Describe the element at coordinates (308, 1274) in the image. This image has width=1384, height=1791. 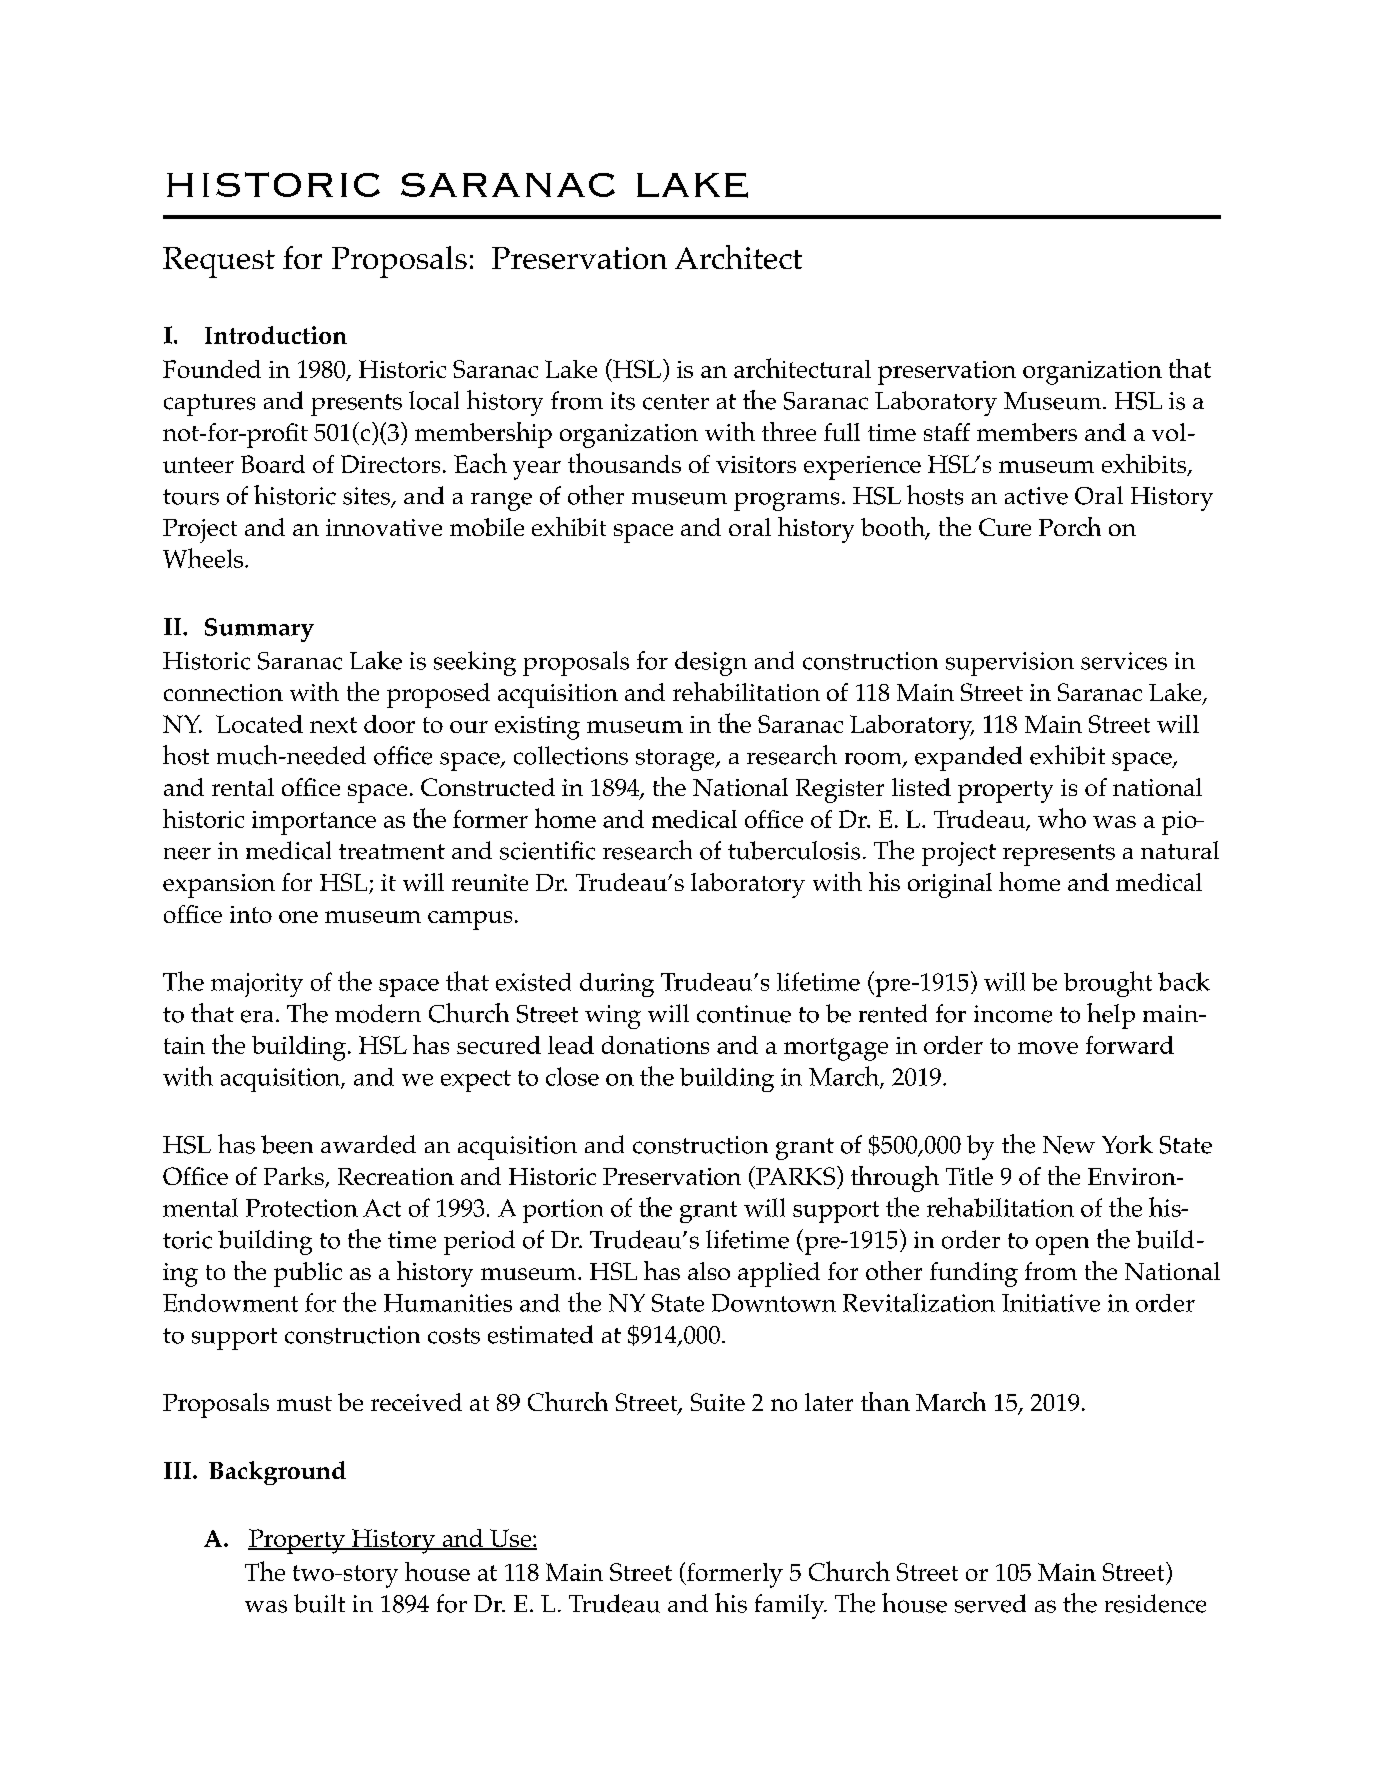
I see `public` at that location.
